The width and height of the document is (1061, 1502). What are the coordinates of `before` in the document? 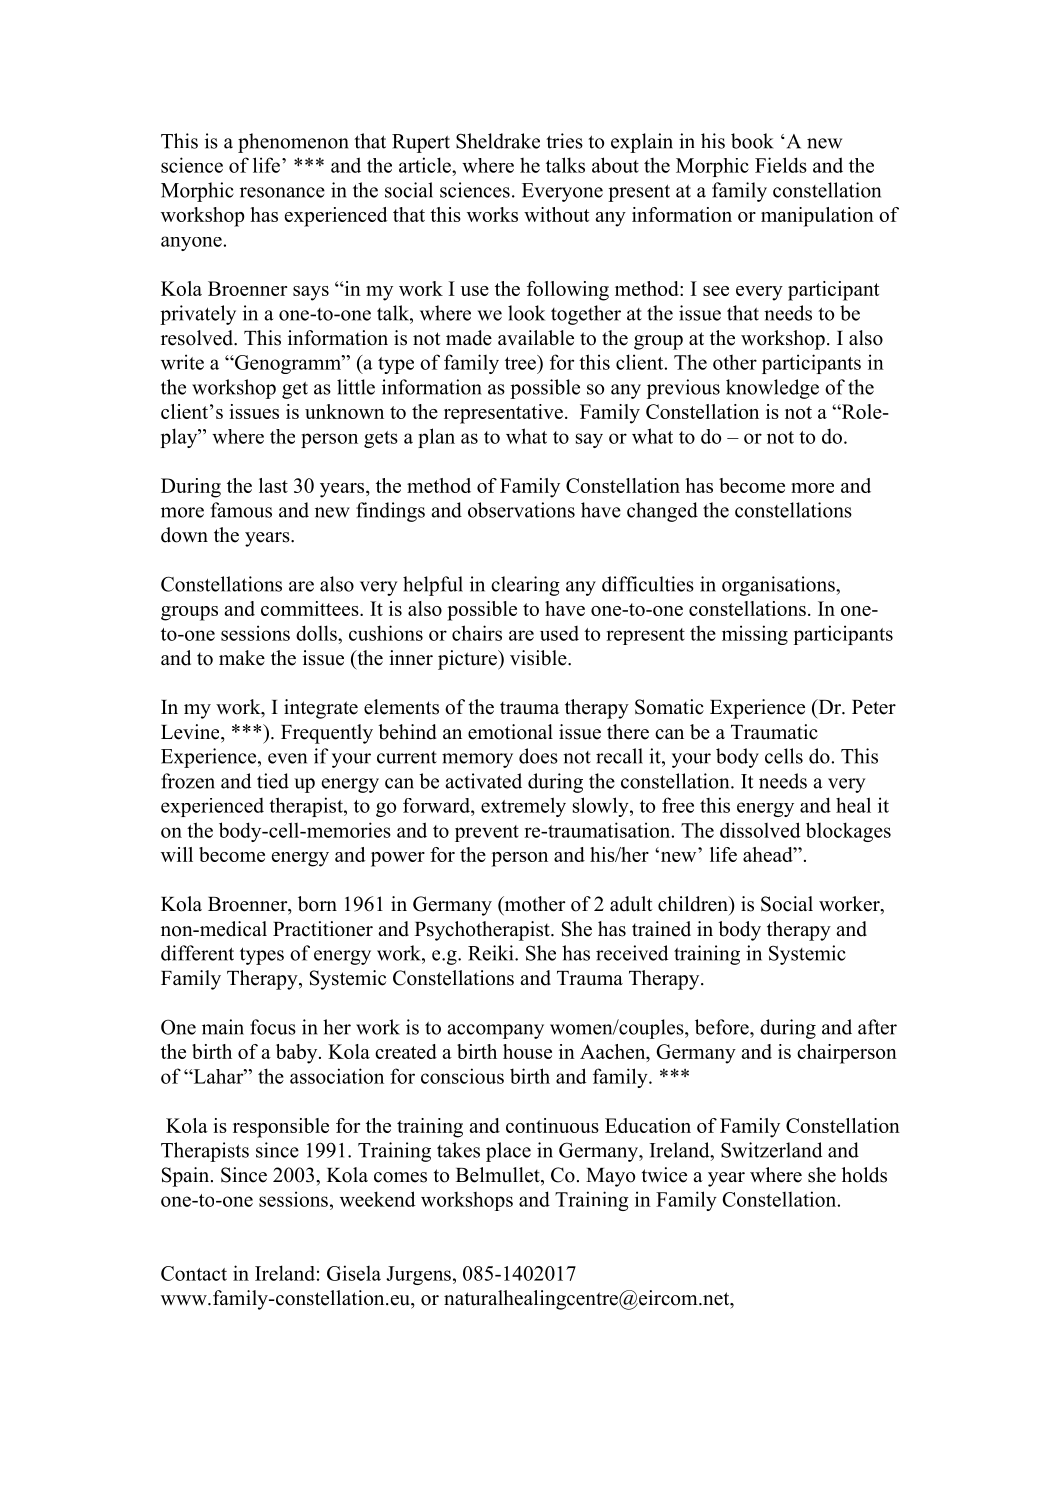 It's located at (723, 1027).
